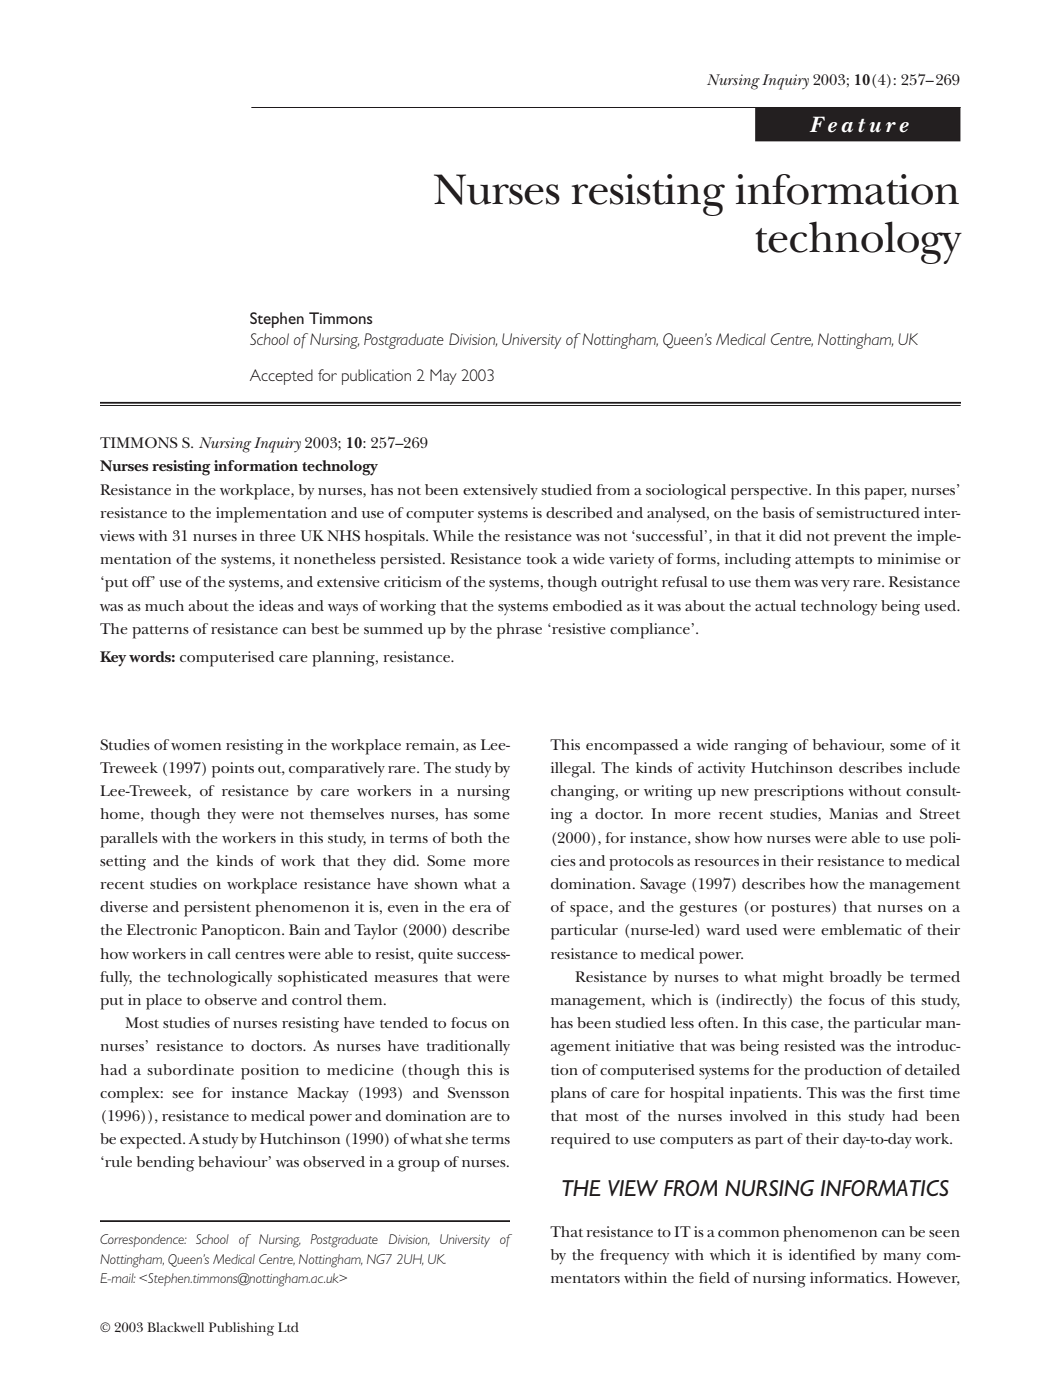 This screenshot has width=1062, height=1390. I want to click on frequency, so click(634, 1257).
